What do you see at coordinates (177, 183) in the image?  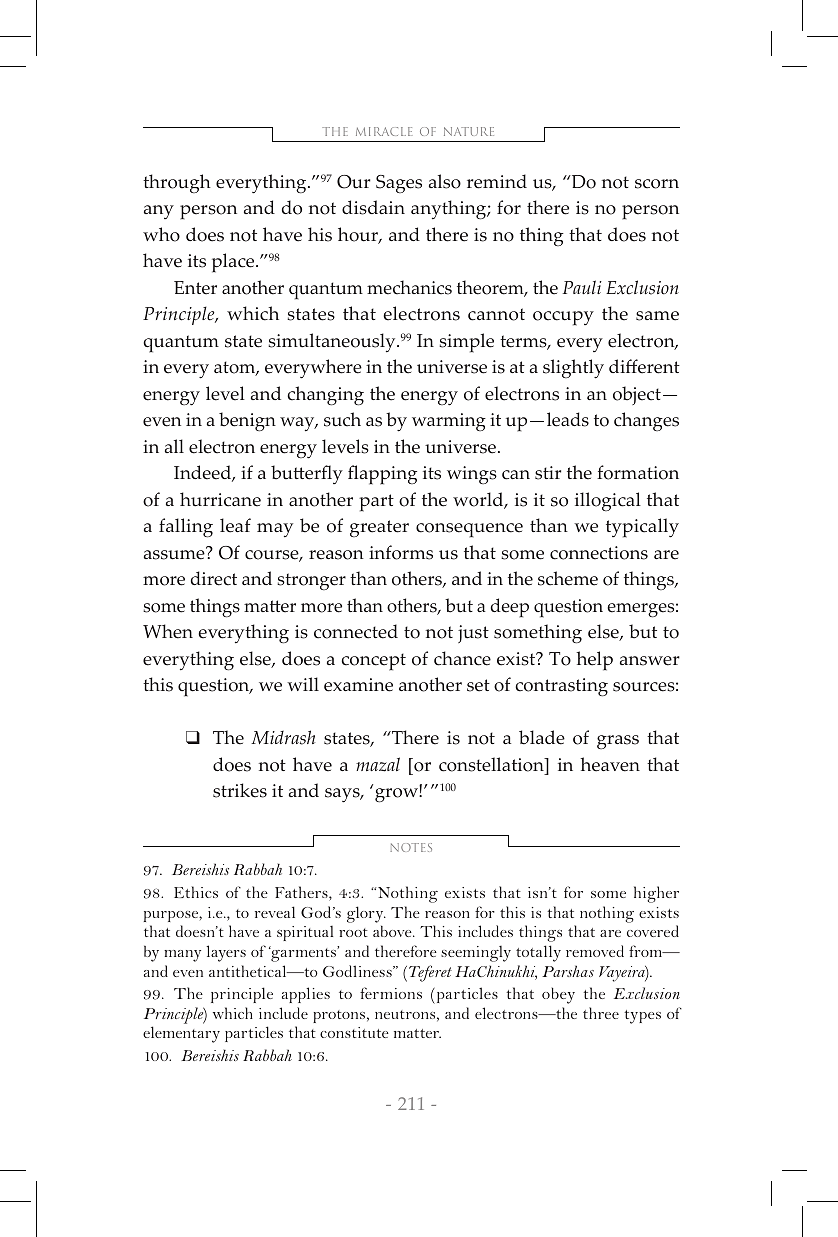 I see `through` at bounding box center [177, 183].
